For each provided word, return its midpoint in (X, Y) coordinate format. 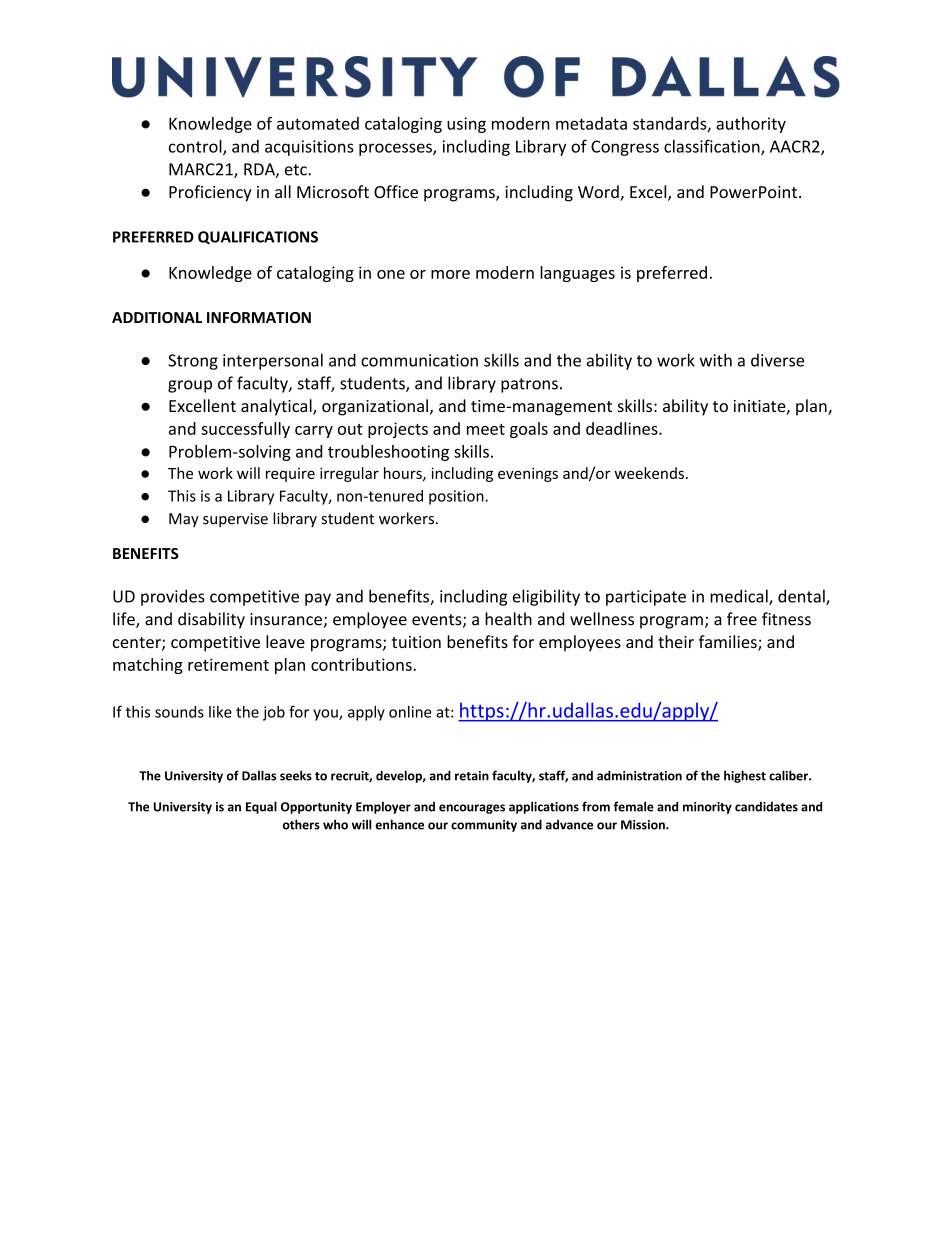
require (290, 475)
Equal (261, 807)
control (196, 147)
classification (713, 147)
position (457, 497)
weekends (649, 473)
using (466, 125)
